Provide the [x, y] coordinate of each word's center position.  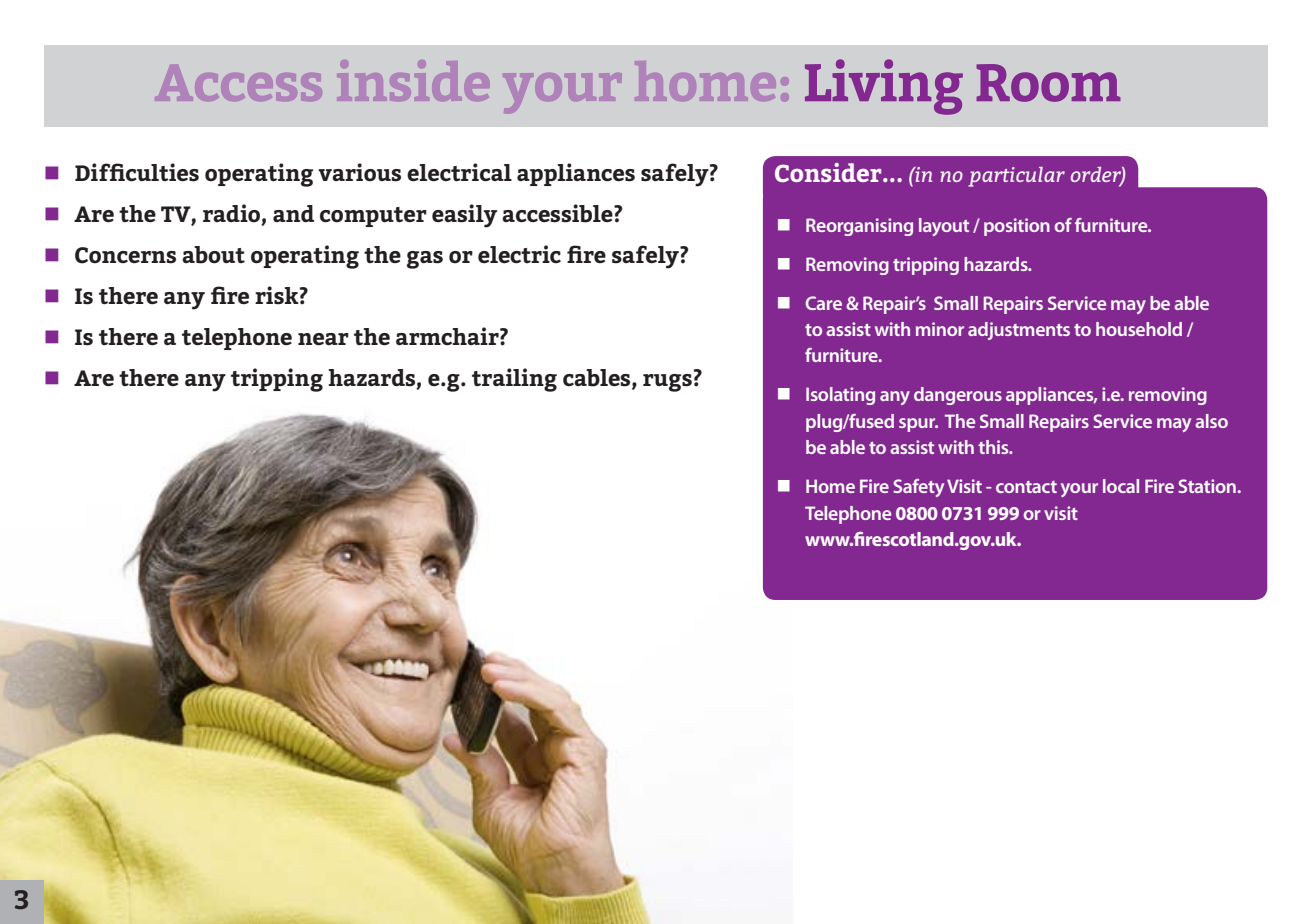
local [1121, 486]
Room [1048, 83]
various [359, 172]
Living [884, 87]
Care [823, 303]
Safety [918, 488]
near [323, 339]
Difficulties [137, 172]
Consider [829, 172]
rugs [667, 383]
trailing [514, 380]
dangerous [958, 396]
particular [1016, 177]
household [1139, 329]
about [213, 255]
